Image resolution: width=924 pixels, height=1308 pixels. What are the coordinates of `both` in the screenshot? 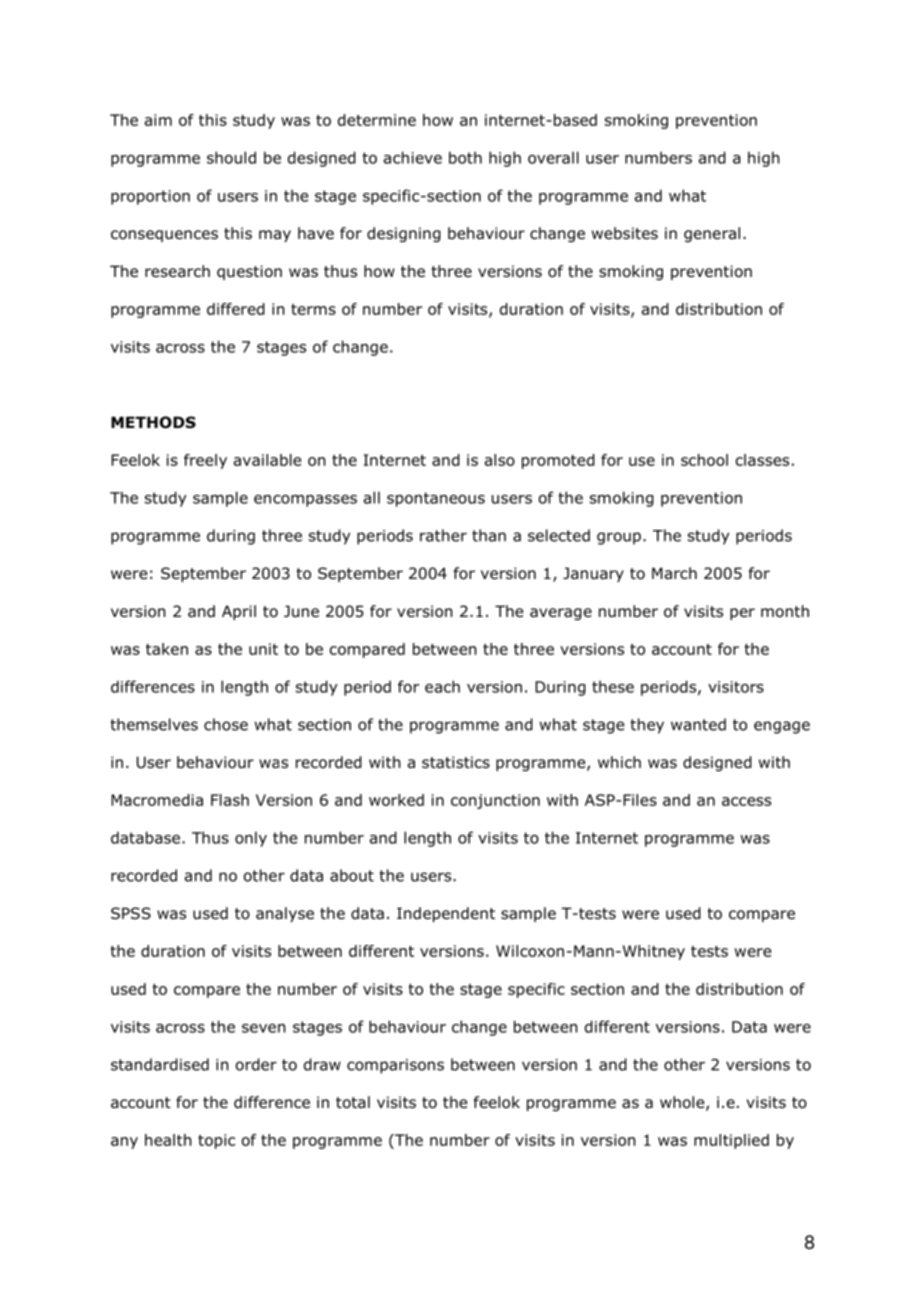 It's located at (465, 157).
